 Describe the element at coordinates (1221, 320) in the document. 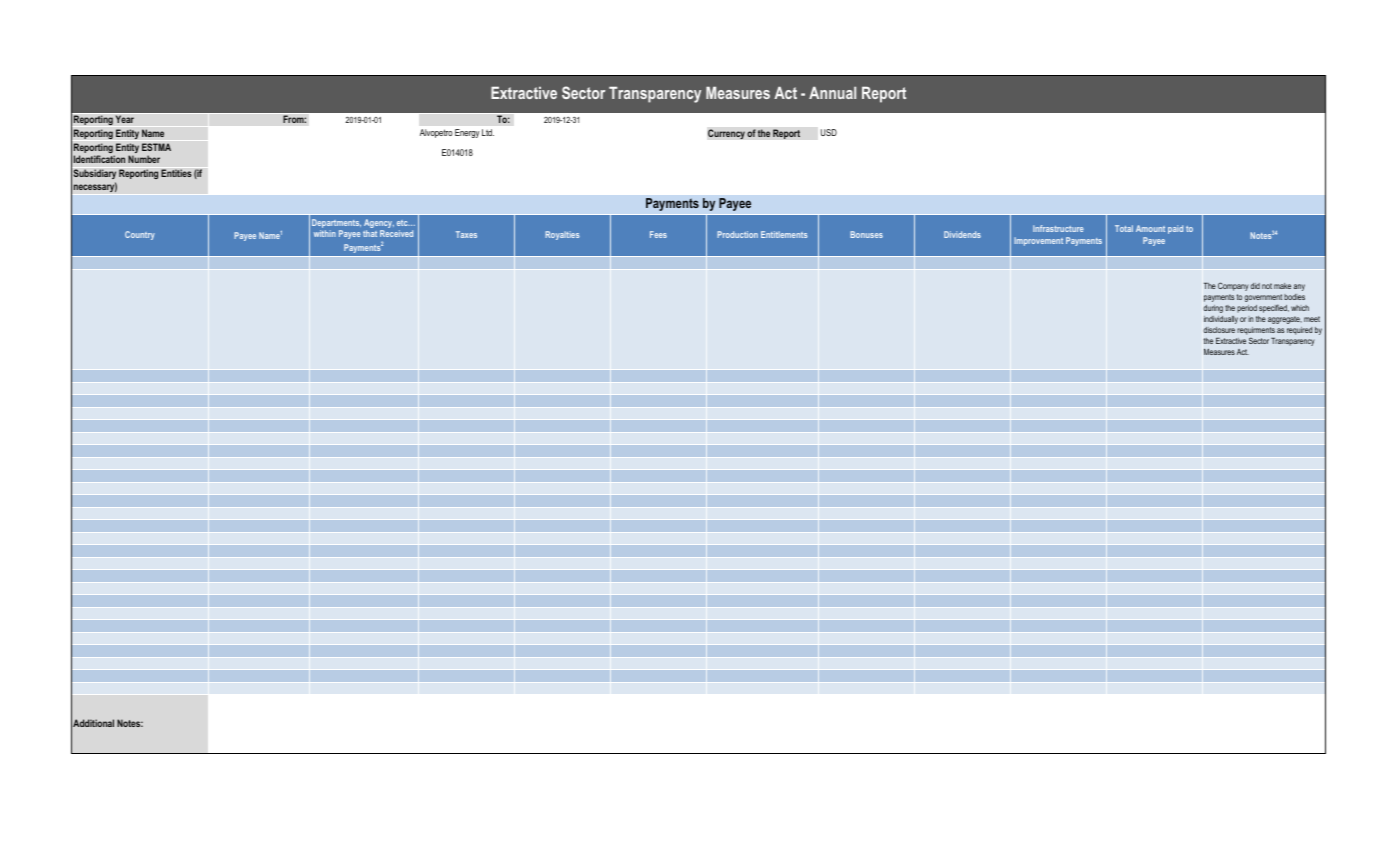

I see `individually` at that location.
